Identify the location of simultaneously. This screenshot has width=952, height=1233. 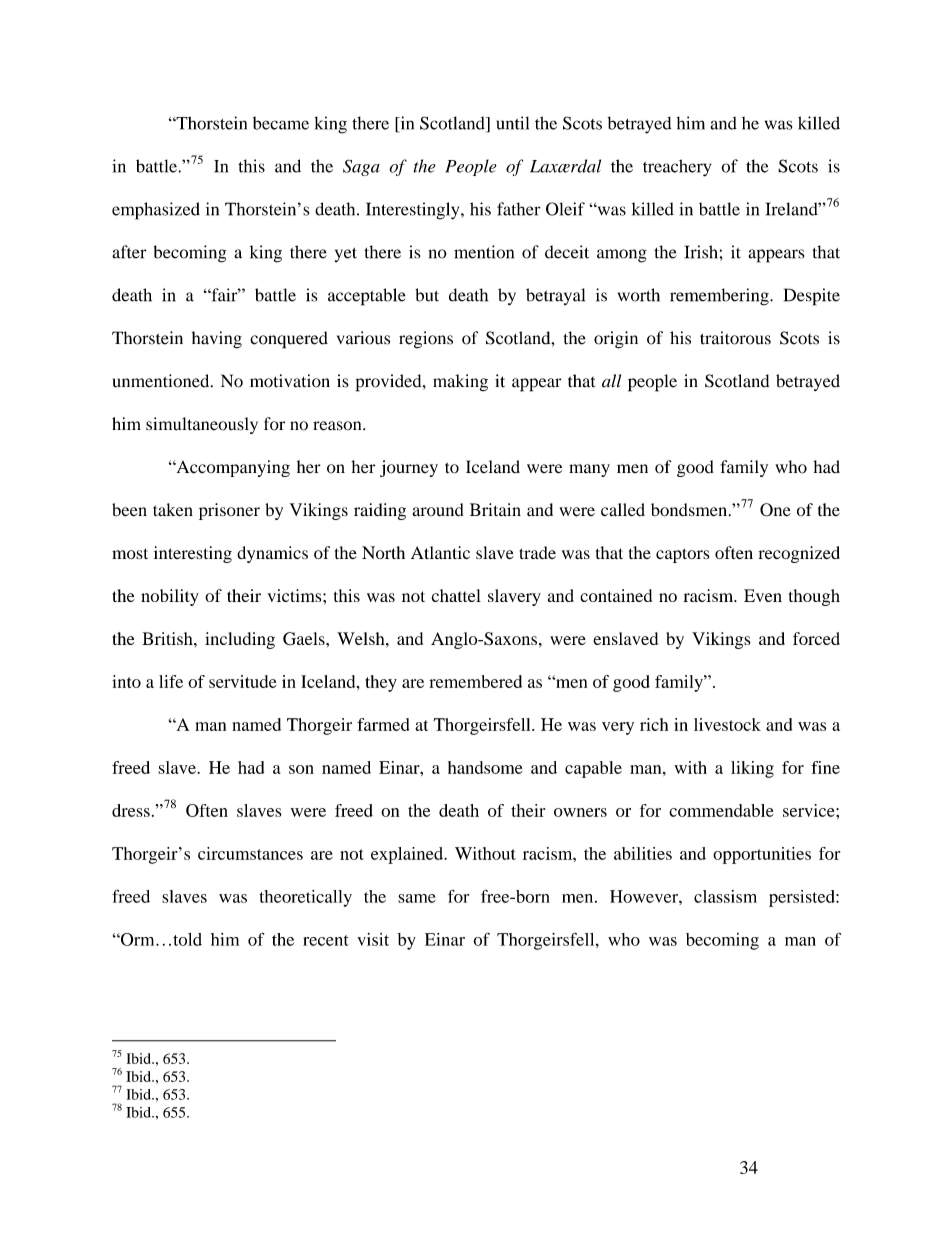
(202, 425).
